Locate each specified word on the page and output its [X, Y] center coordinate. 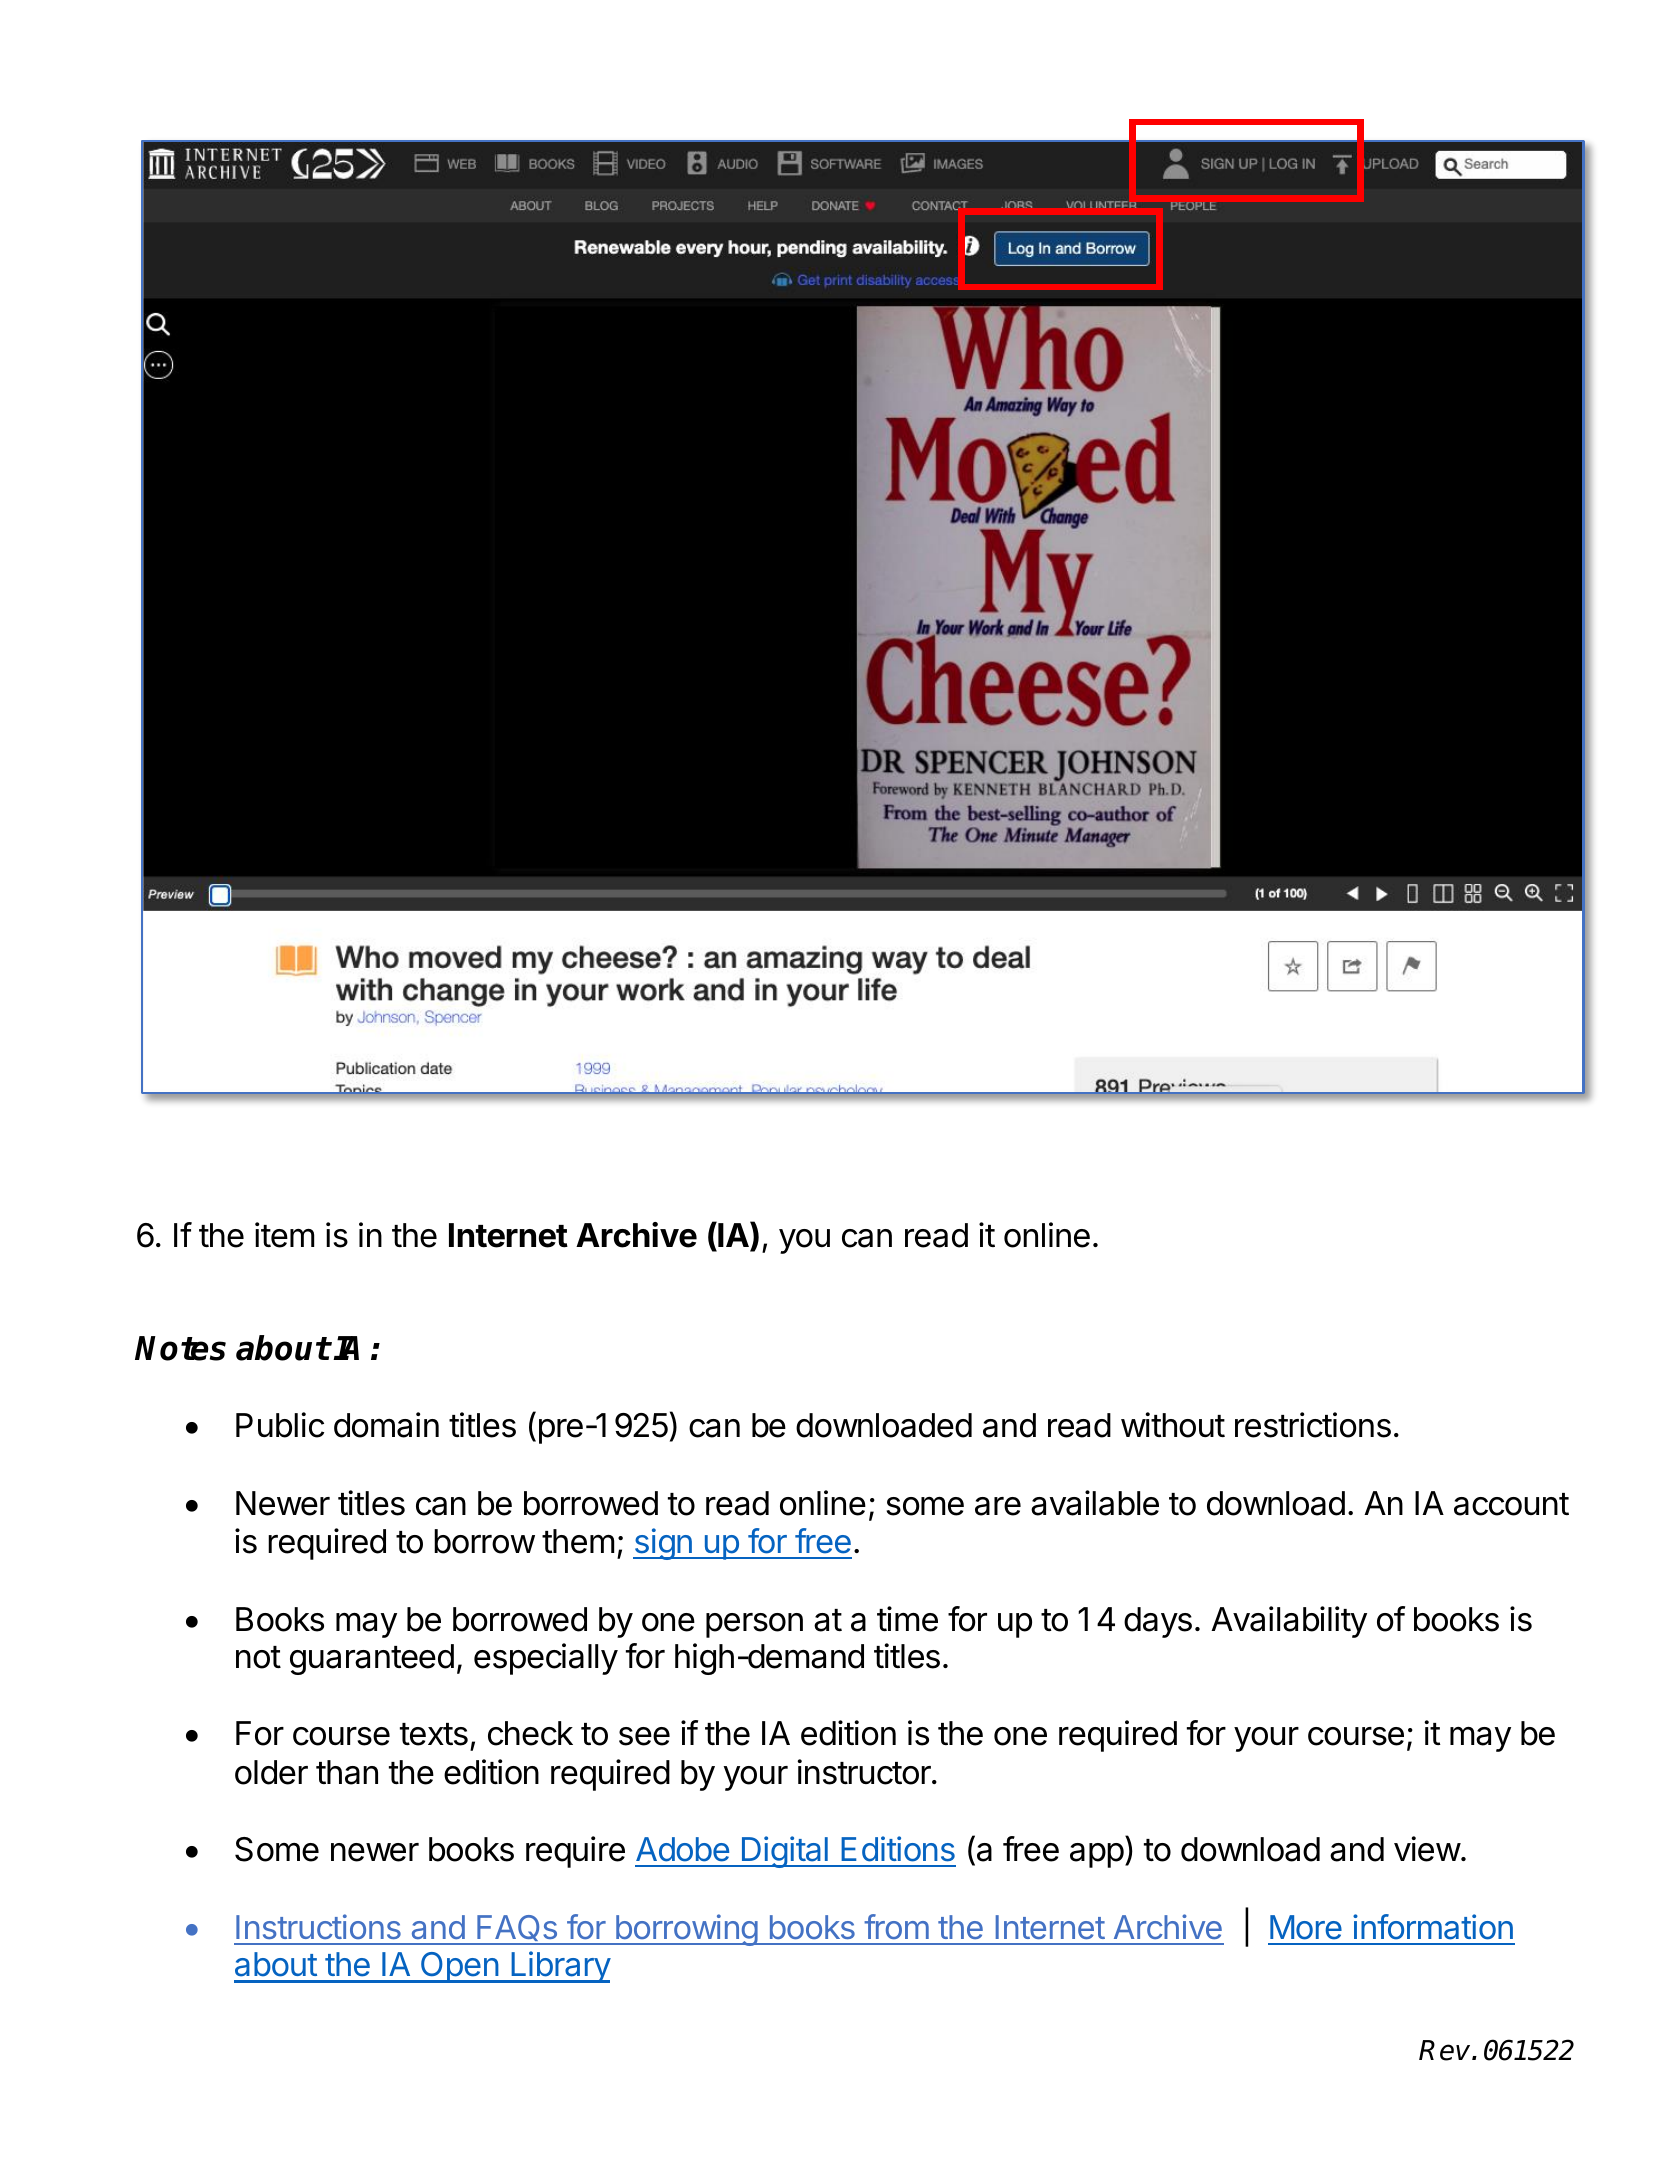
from [896, 1926]
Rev [1446, 2050]
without [1173, 1425]
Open [459, 1967]
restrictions [1313, 1425]
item [284, 1235]
